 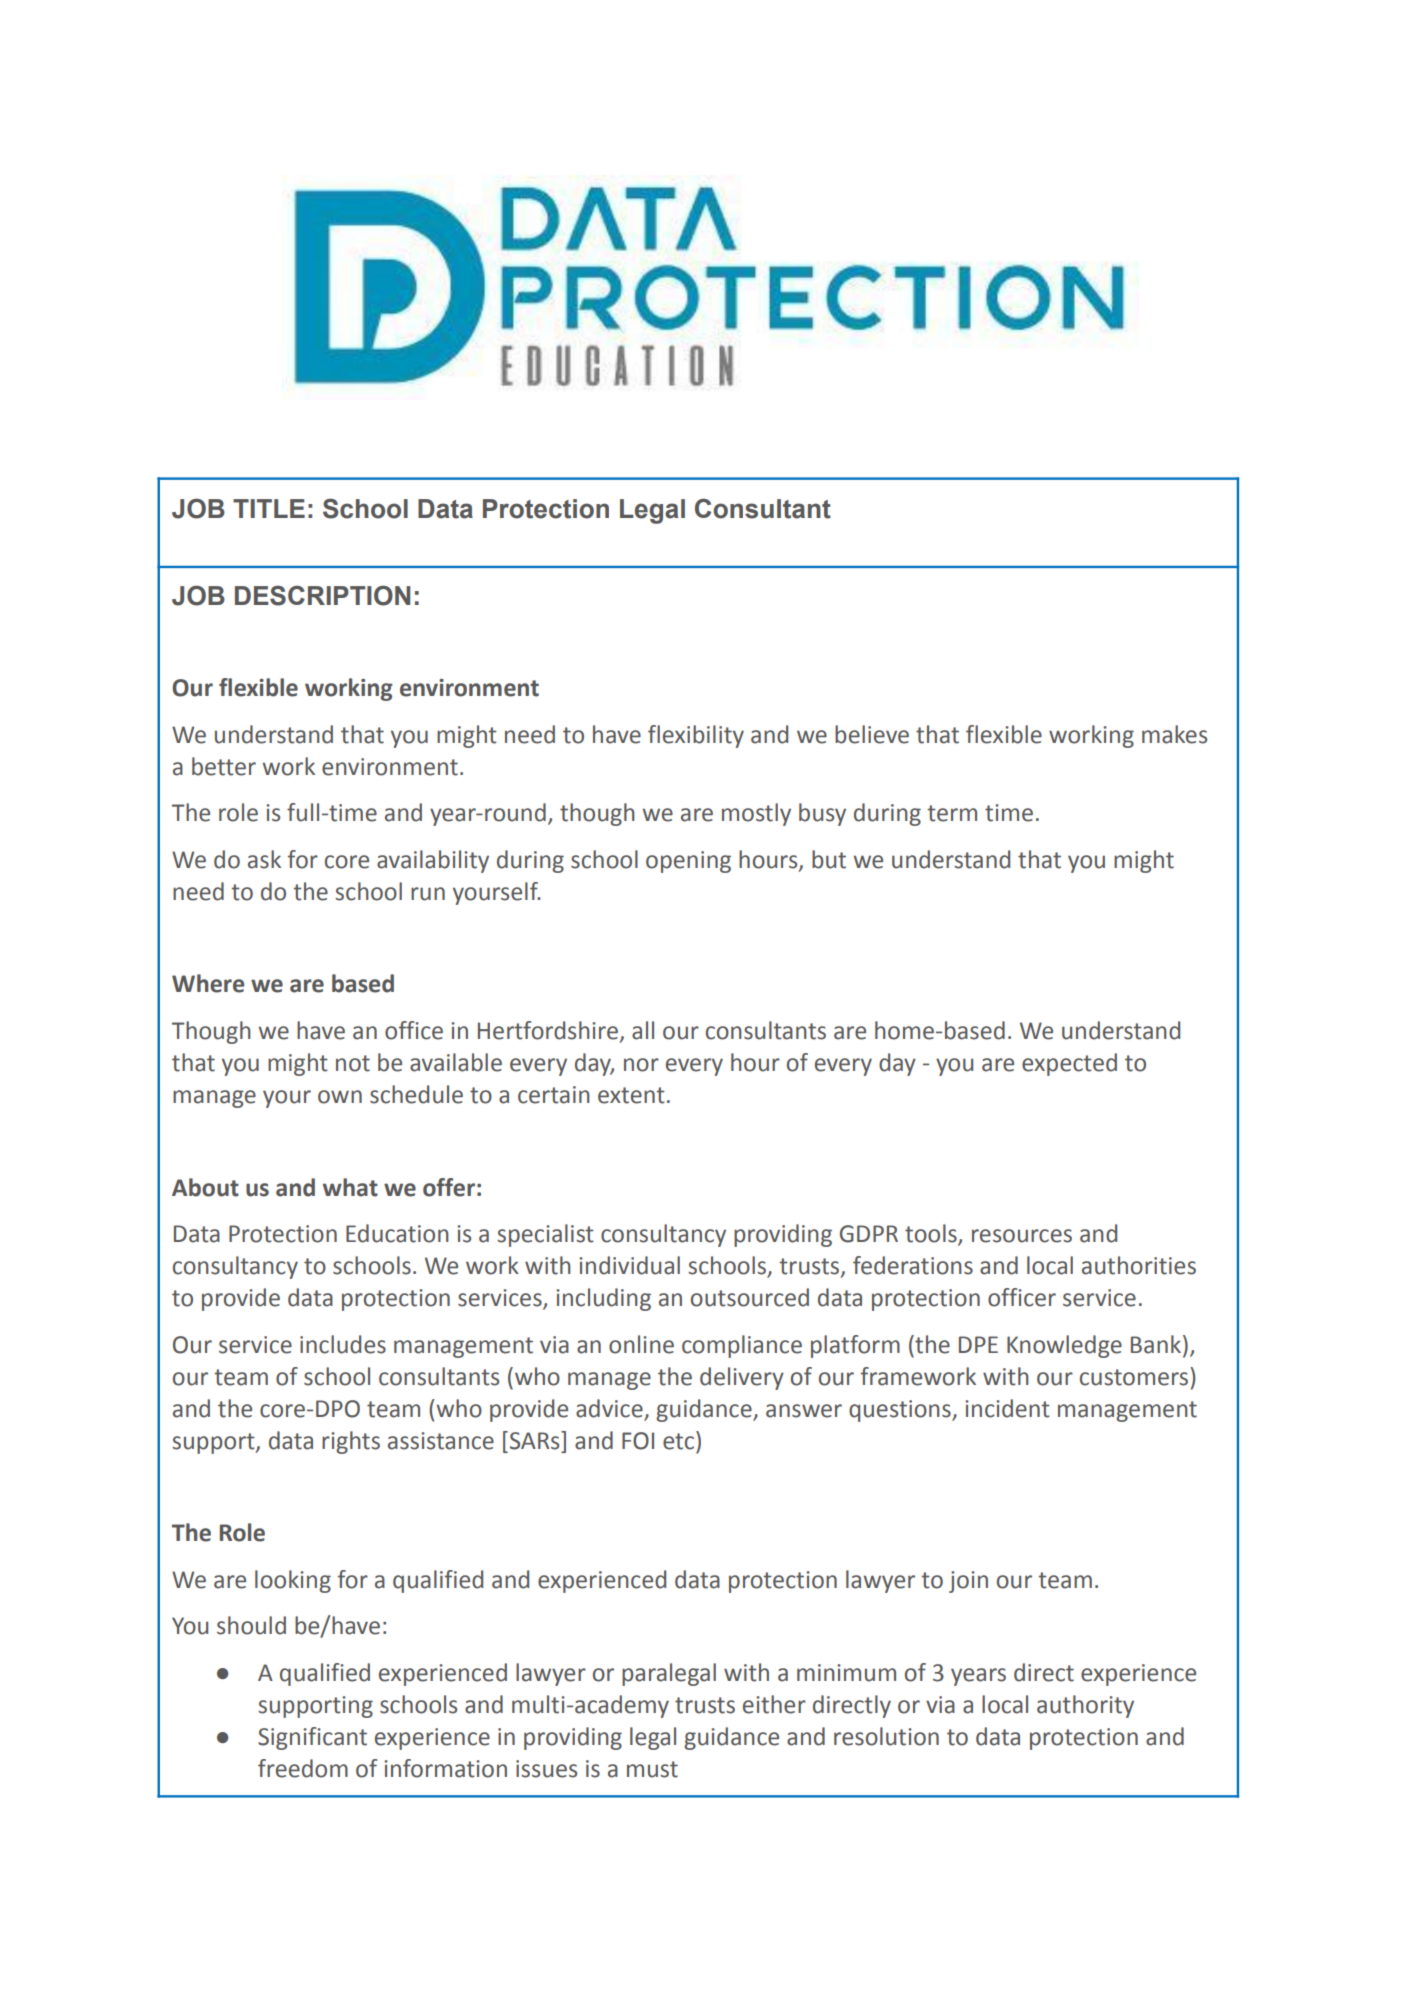 What do you see at coordinates (952, 813) in the screenshot?
I see `term` at bounding box center [952, 813].
